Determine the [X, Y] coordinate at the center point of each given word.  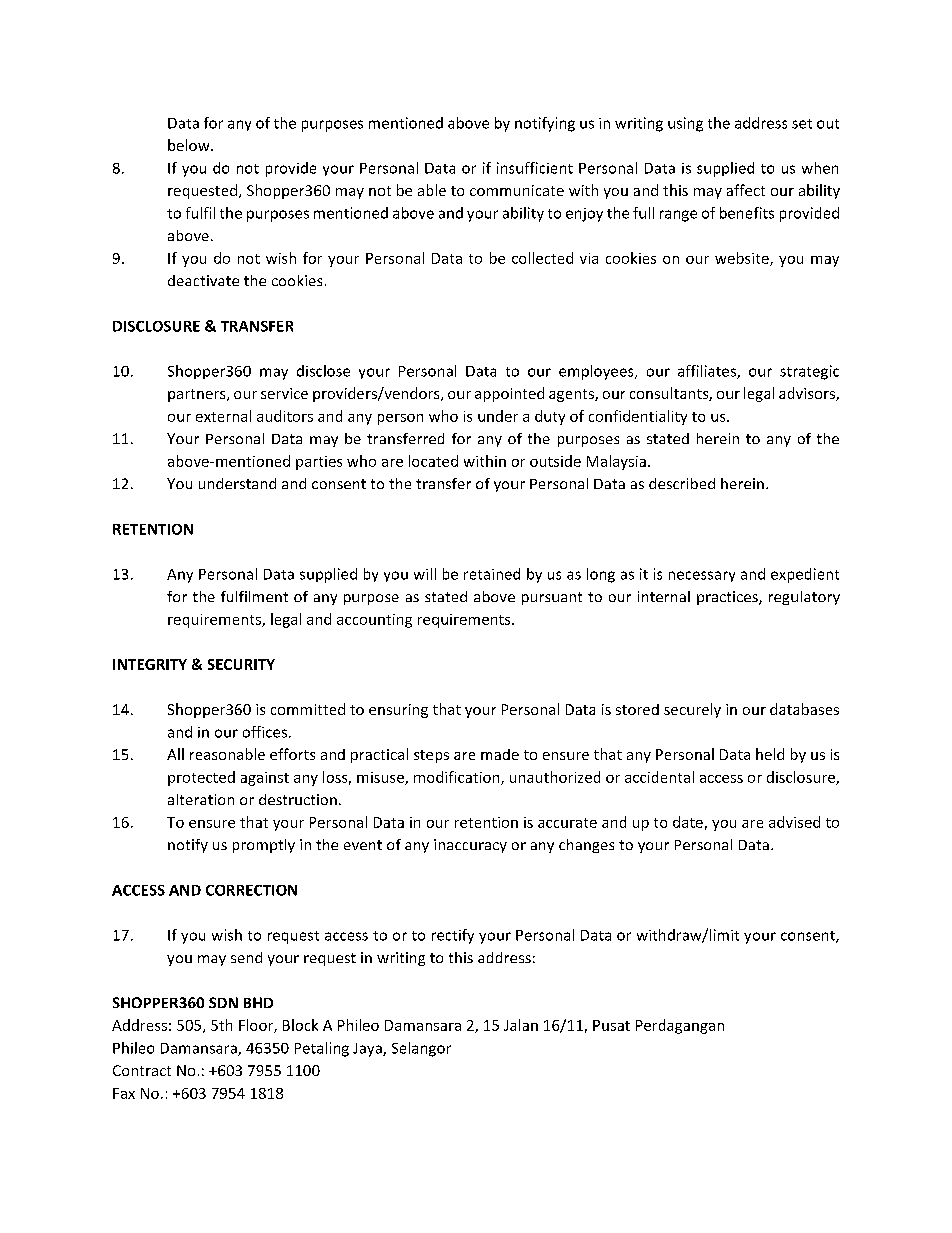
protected [201, 778]
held [770, 754]
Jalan [521, 1025]
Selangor [421, 1049]
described [682, 483]
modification [458, 778]
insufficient [535, 168]
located [433, 461]
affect [746, 190]
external [223, 416]
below [190, 145]
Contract [142, 1070]
